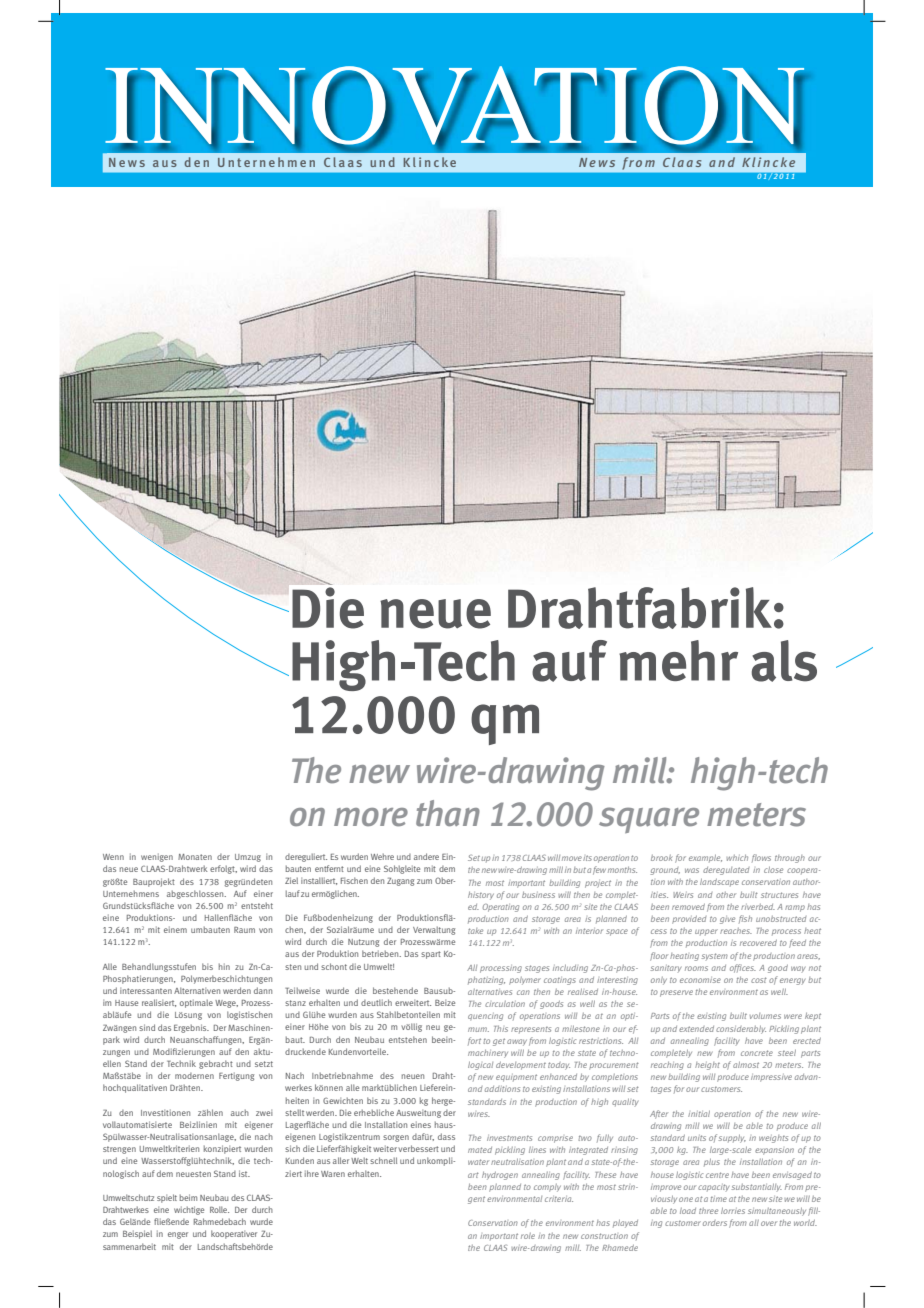  I want to click on mehr, so click(678, 660).
